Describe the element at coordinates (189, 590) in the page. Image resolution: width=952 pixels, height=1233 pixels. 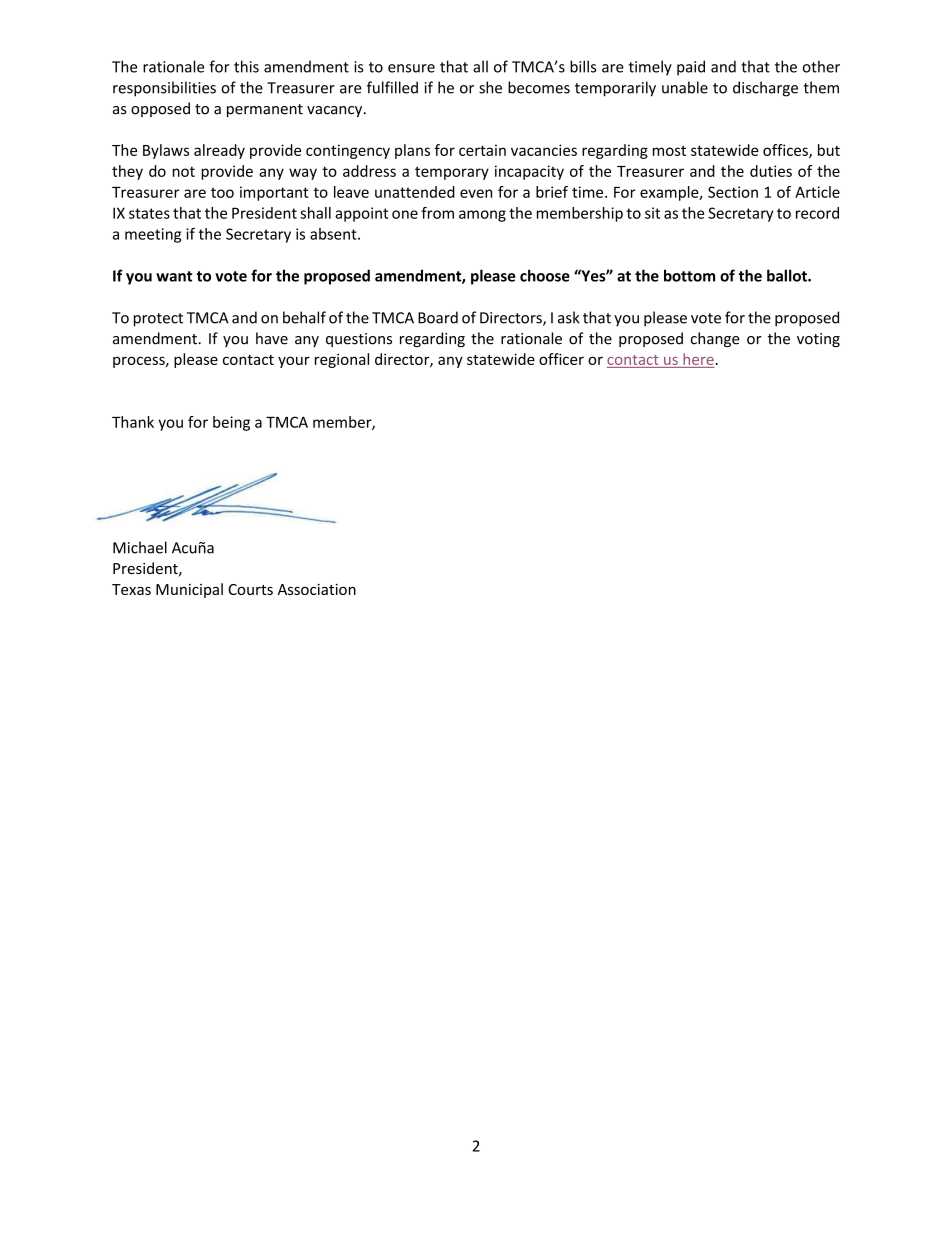
I see `Municipal` at that location.
